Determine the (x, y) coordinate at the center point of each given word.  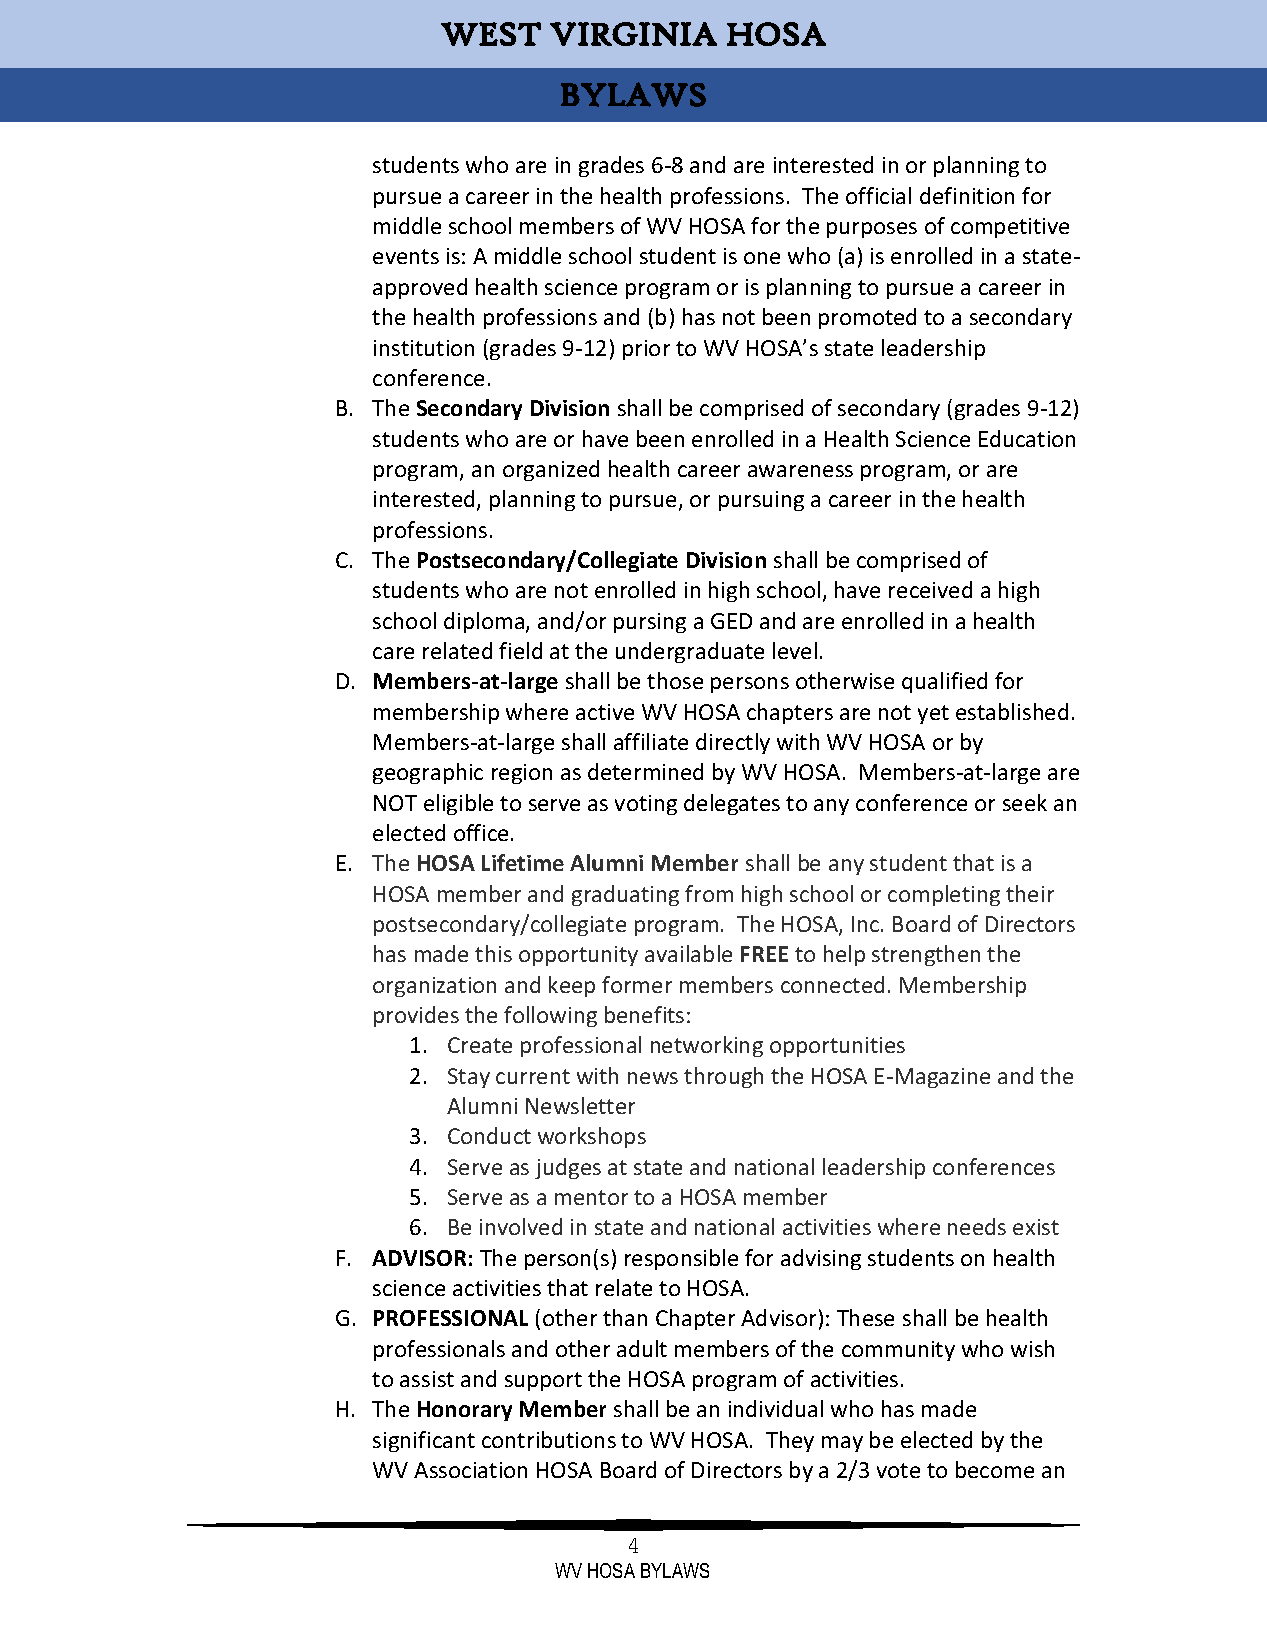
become (995, 1469)
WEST (491, 34)
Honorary (465, 1411)
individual (776, 1408)
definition (967, 195)
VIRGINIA (633, 34)
